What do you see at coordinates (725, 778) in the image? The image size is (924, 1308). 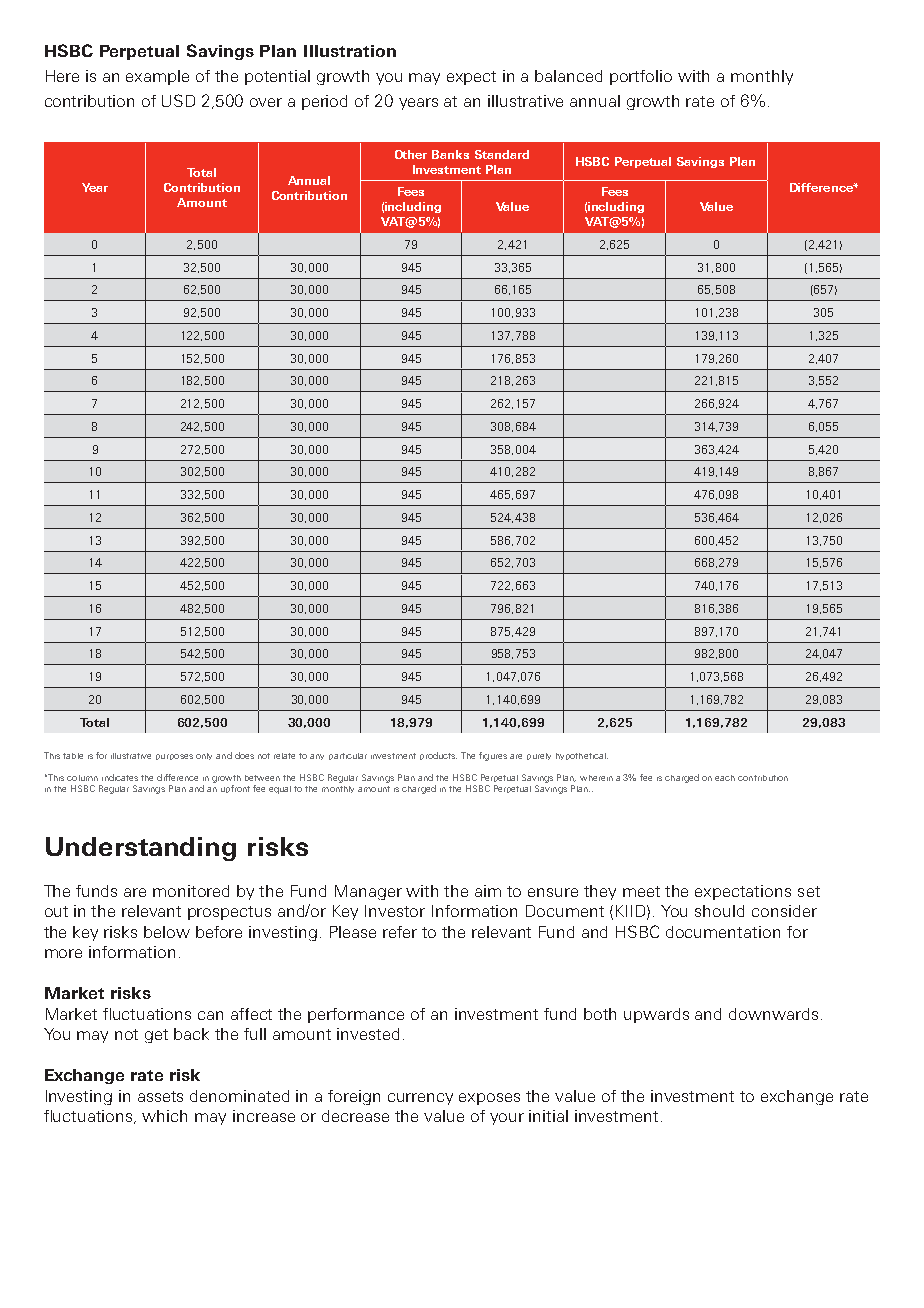 I see `each` at bounding box center [725, 778].
